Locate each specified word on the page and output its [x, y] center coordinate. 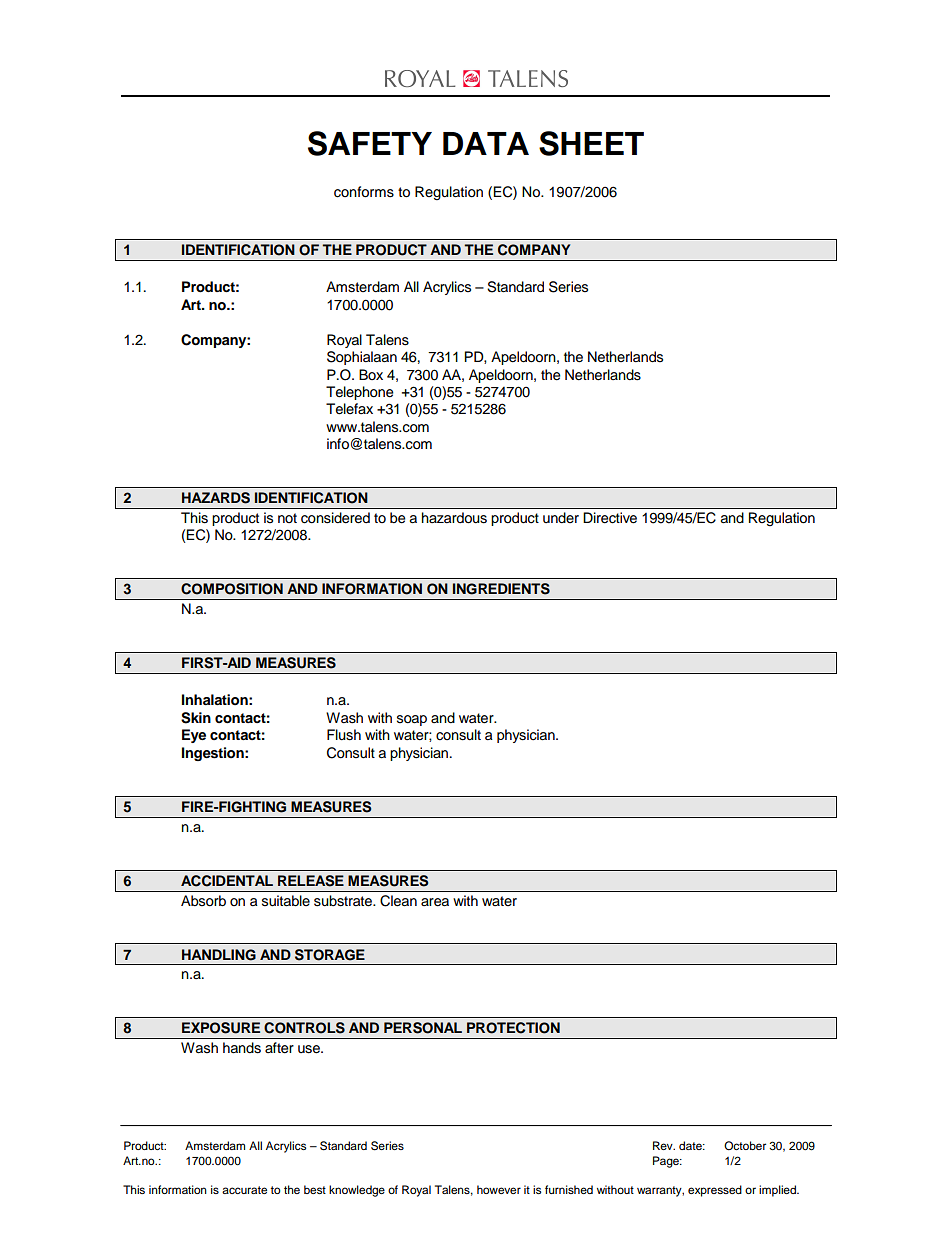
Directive [610, 518]
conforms [364, 192]
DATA [486, 143]
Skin [196, 718]
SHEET [591, 143]
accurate [244, 1190]
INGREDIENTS [501, 589]
